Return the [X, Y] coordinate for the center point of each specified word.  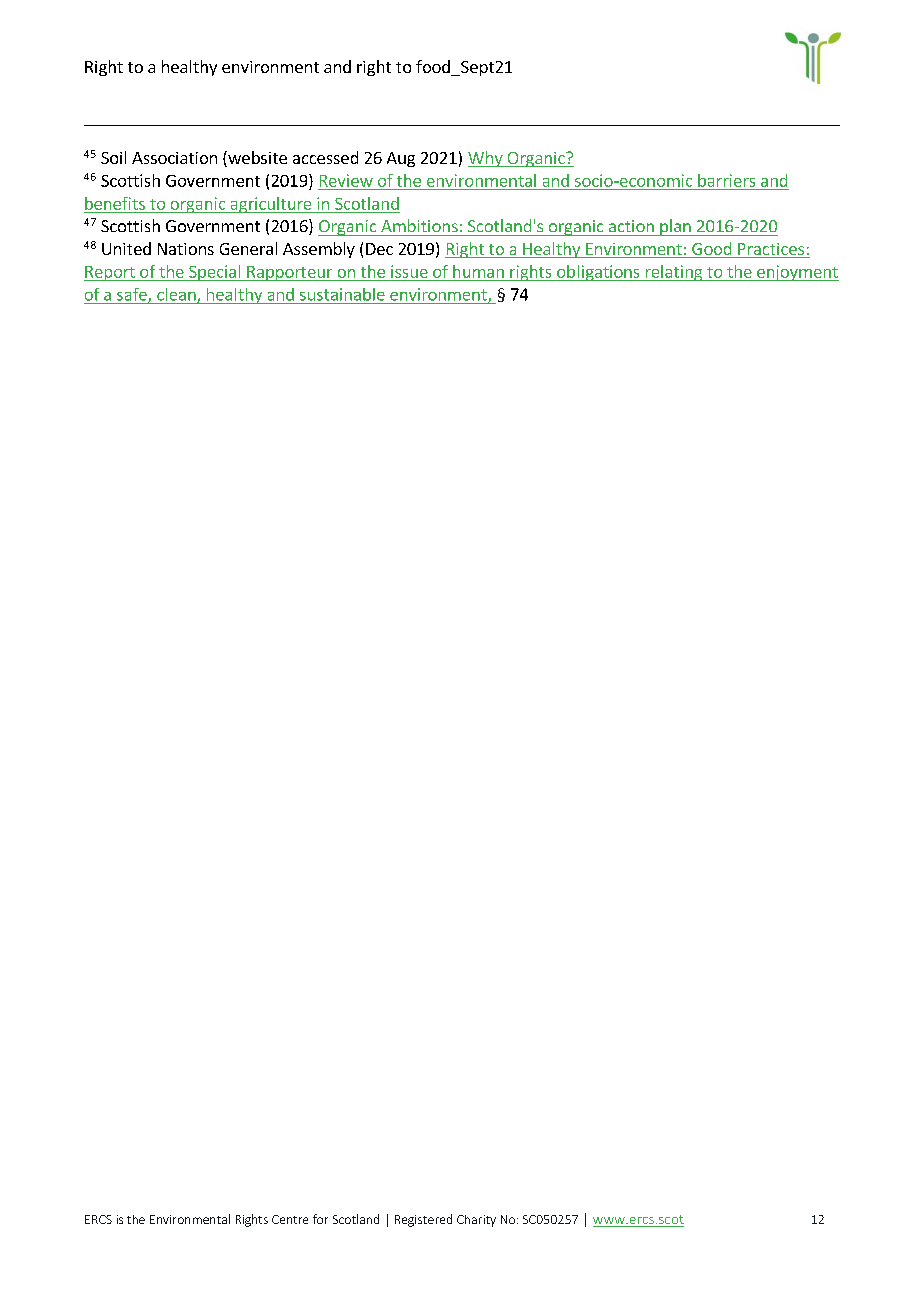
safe [133, 295]
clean [177, 295]
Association [174, 158]
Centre [290, 1219]
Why [486, 159]
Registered [423, 1220]
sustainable [342, 294]
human [478, 271]
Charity [476, 1221]
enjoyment [797, 273]
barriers [726, 180]
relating [674, 273]
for [320, 1219]
